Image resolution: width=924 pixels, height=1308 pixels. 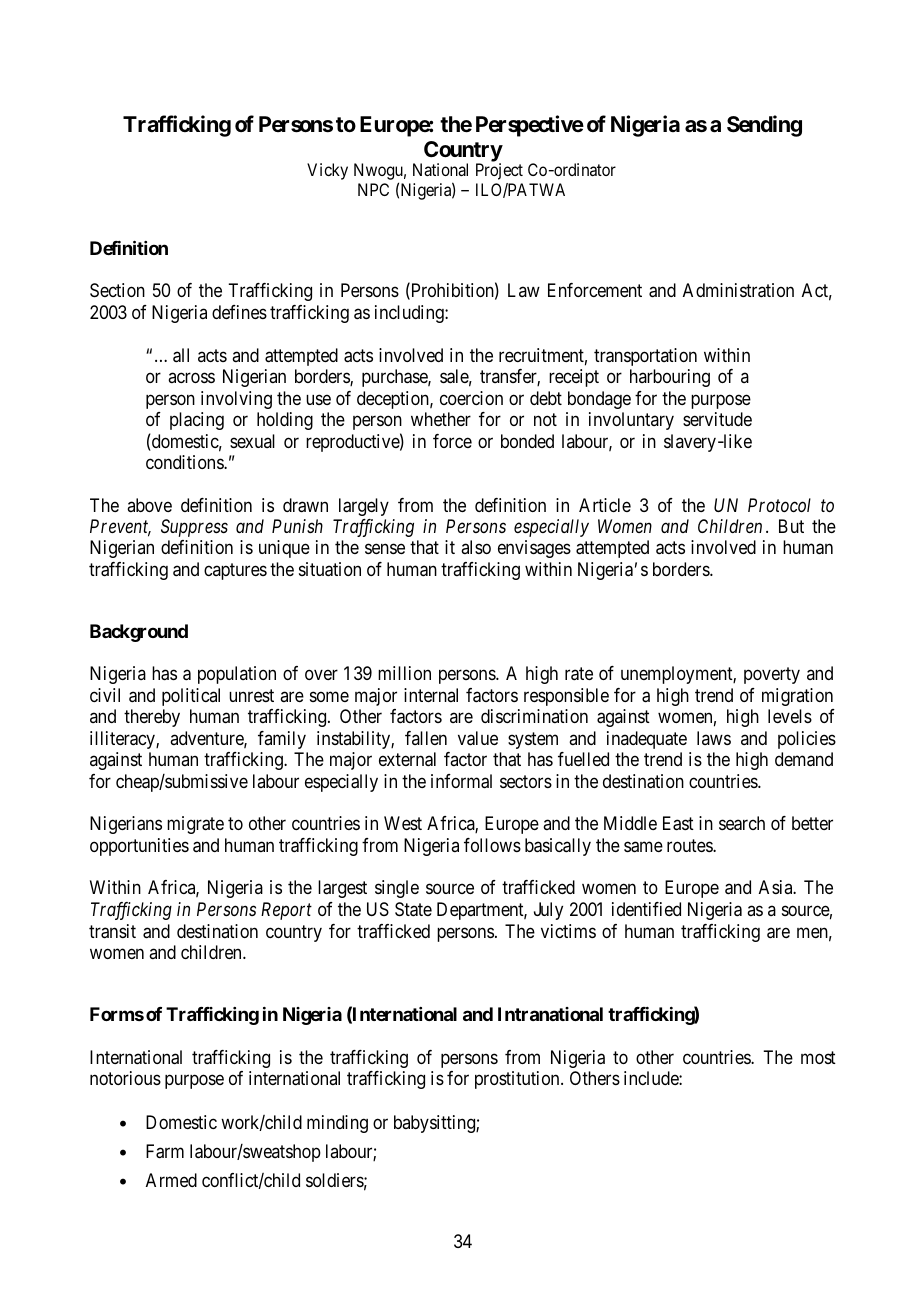 I want to click on Farm, so click(x=165, y=1151).
